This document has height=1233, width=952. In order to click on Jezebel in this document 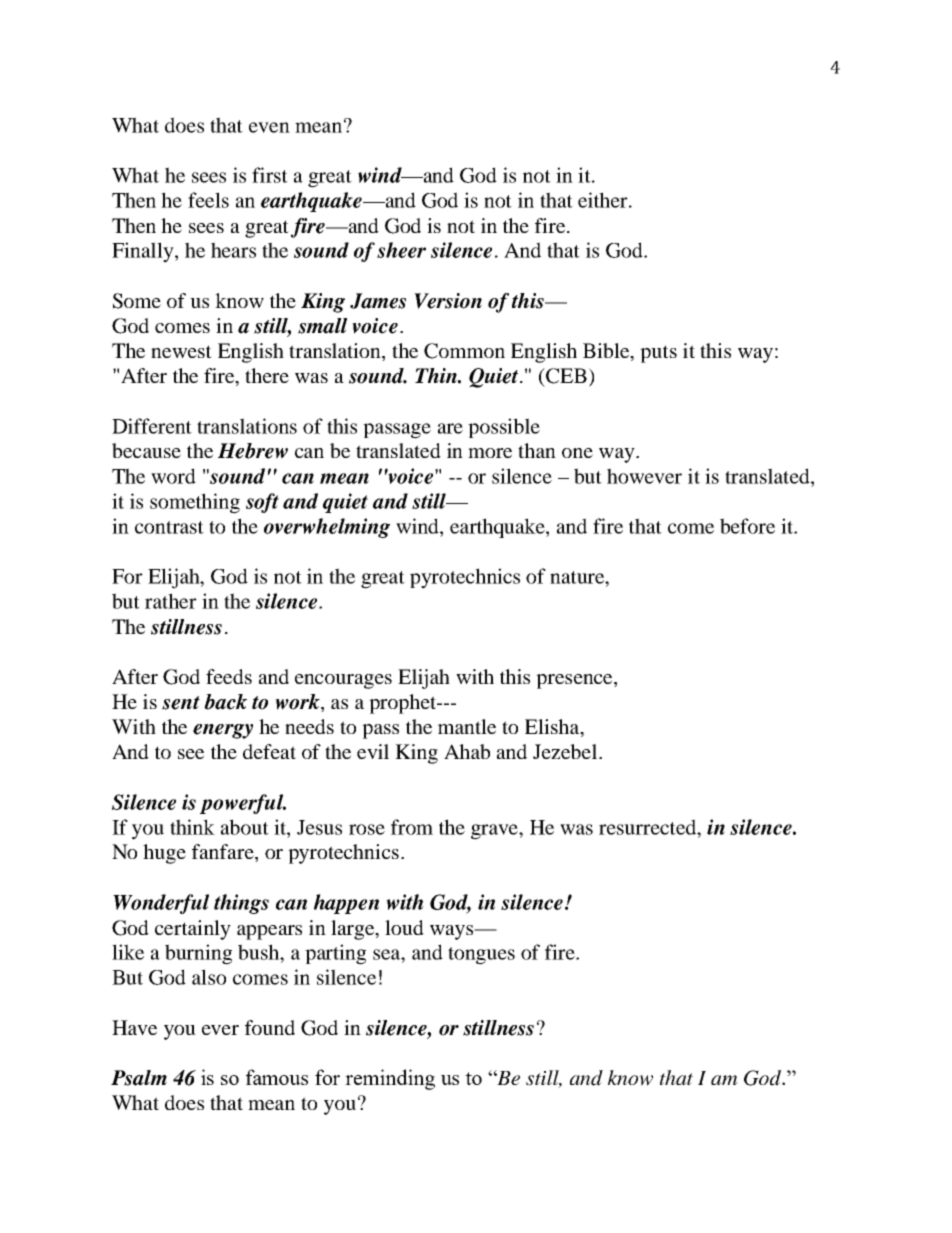, I will do `click(566, 751)`.
